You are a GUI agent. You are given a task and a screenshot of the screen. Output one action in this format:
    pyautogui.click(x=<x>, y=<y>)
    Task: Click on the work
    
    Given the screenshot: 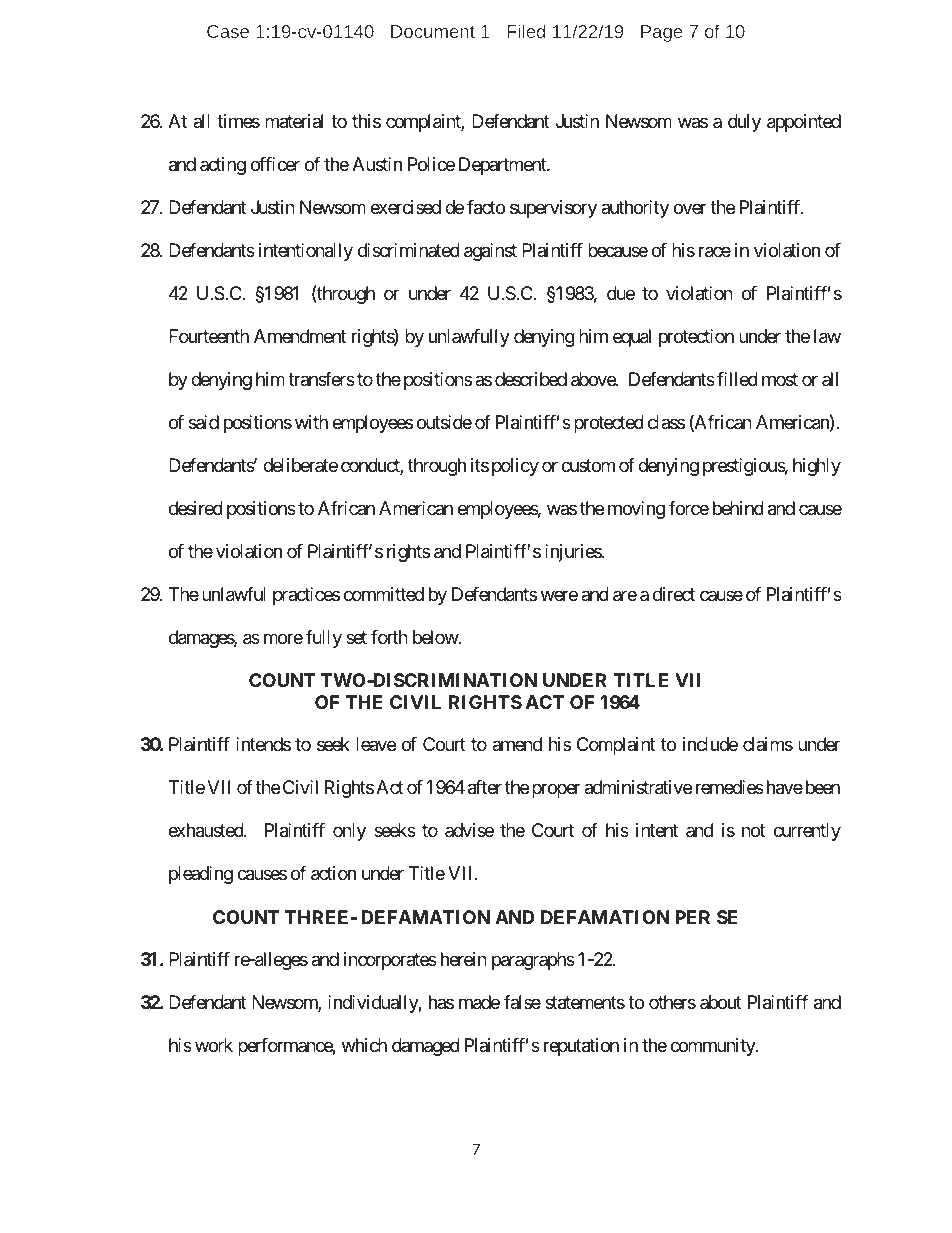 What is the action you would take?
    pyautogui.click(x=214, y=1045)
